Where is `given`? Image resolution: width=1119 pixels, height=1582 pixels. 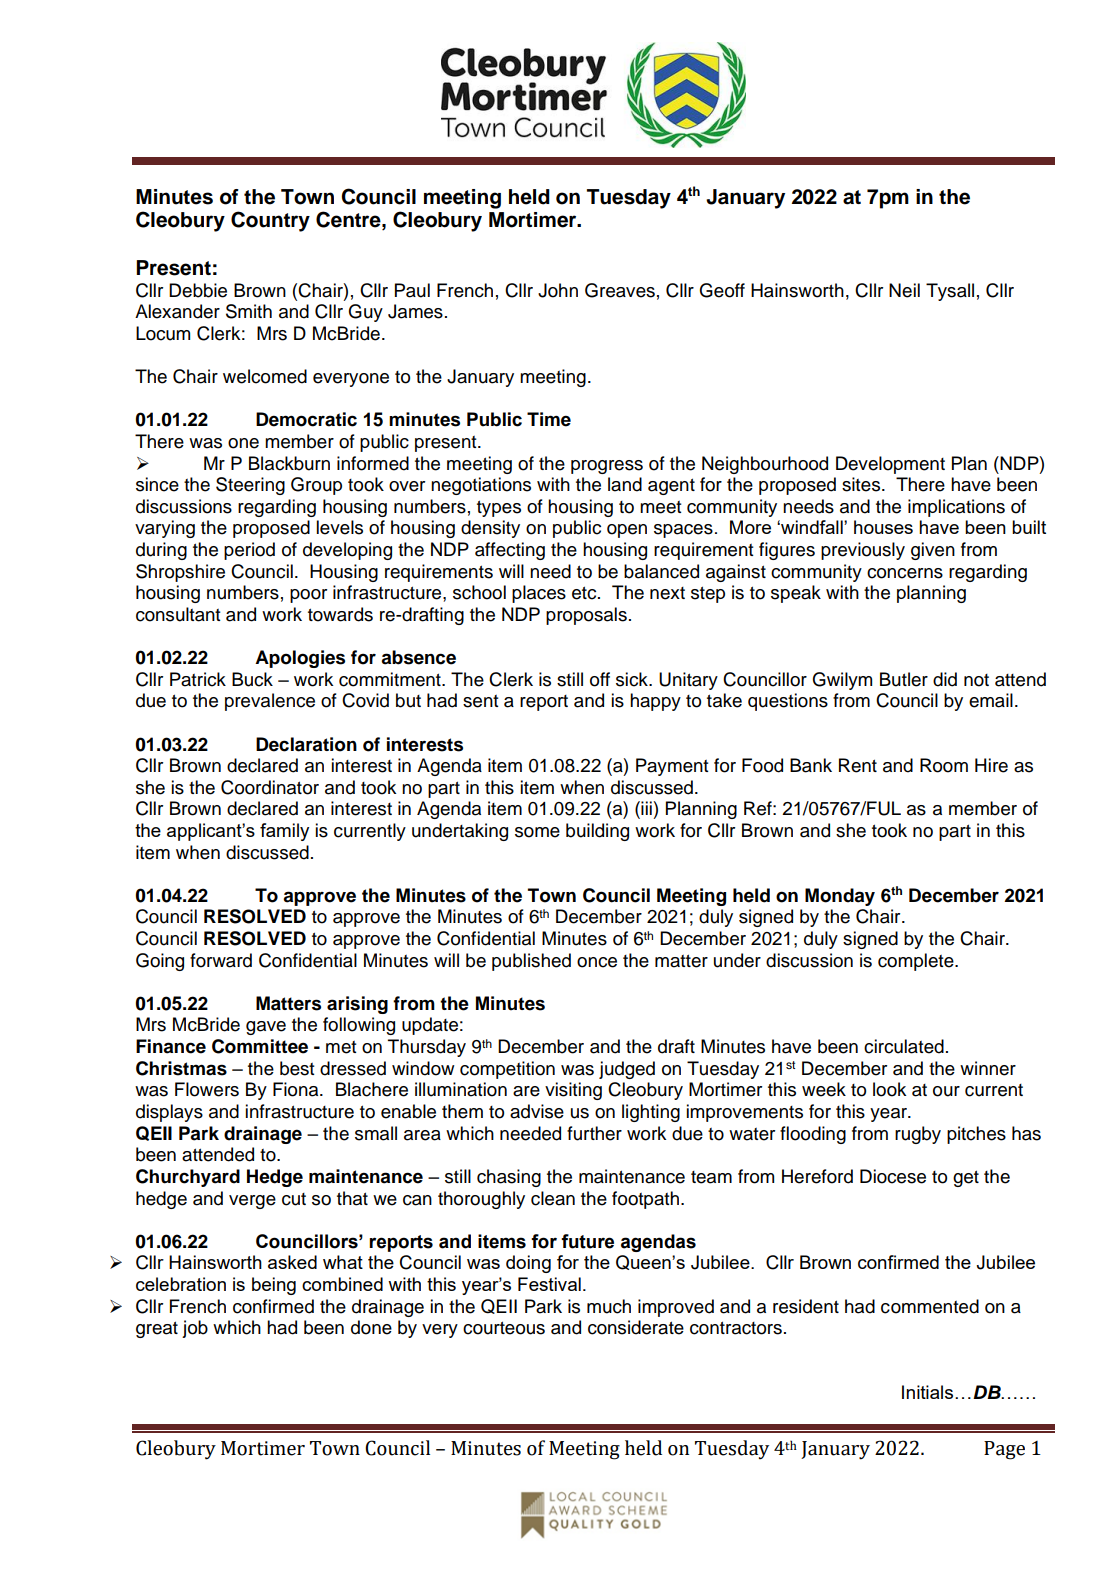 given is located at coordinates (933, 551).
